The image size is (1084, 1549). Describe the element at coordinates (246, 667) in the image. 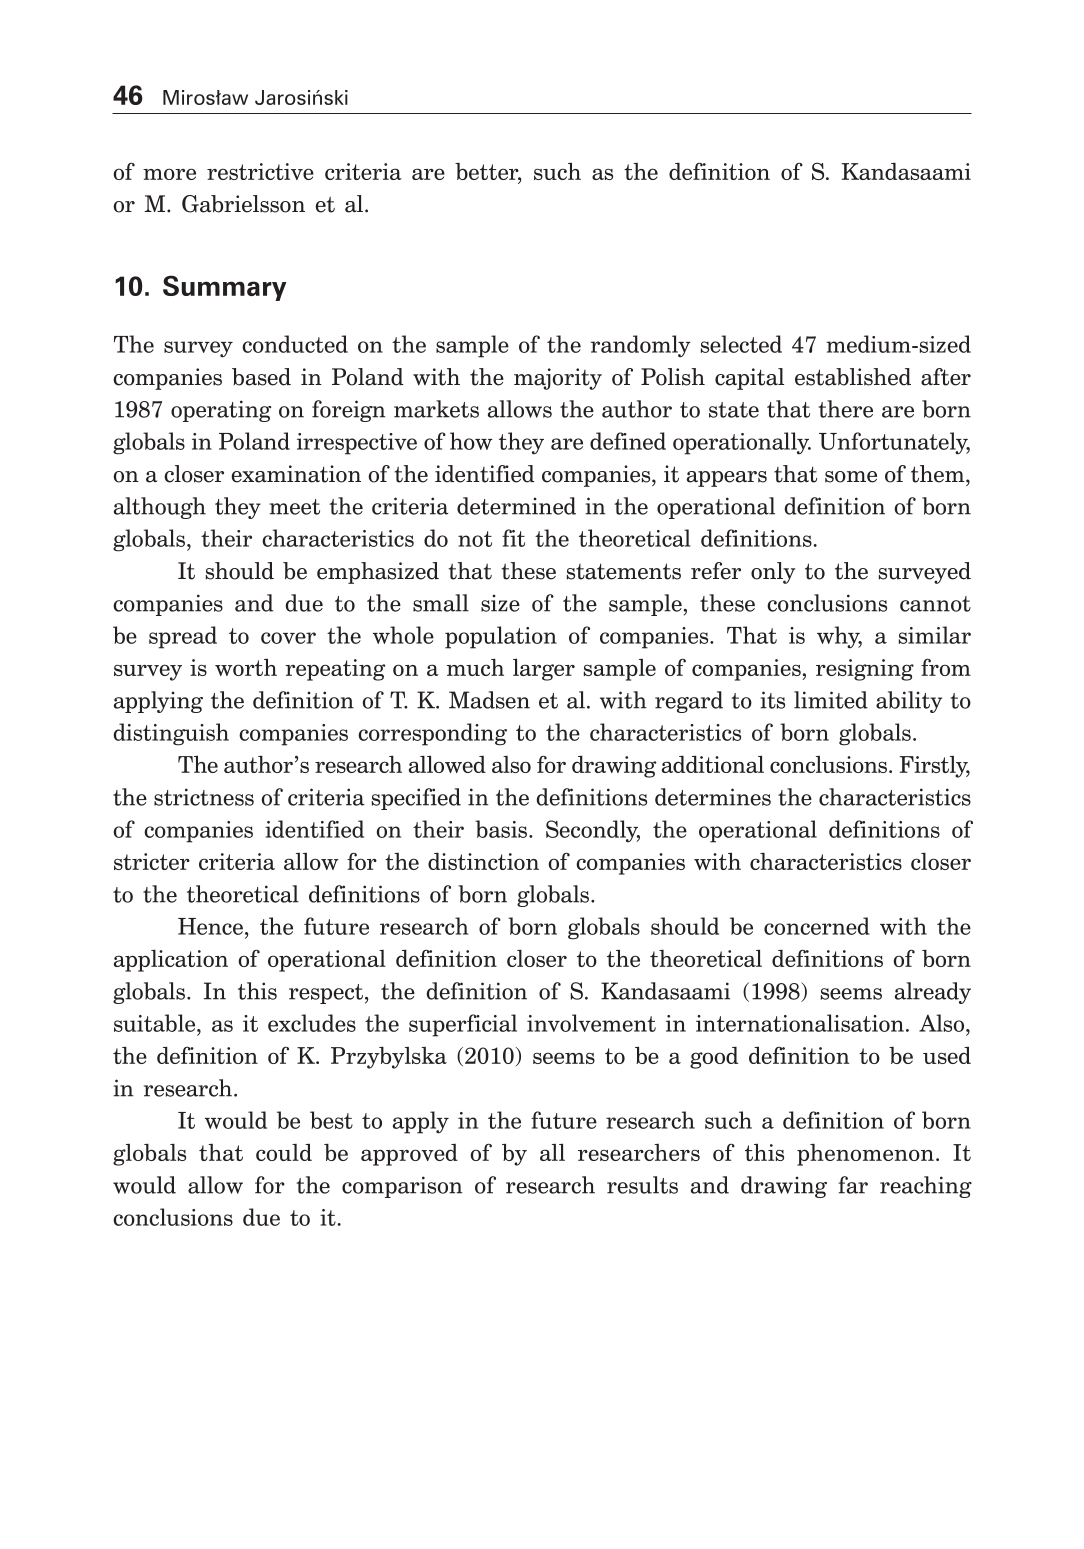

I see `worth` at that location.
